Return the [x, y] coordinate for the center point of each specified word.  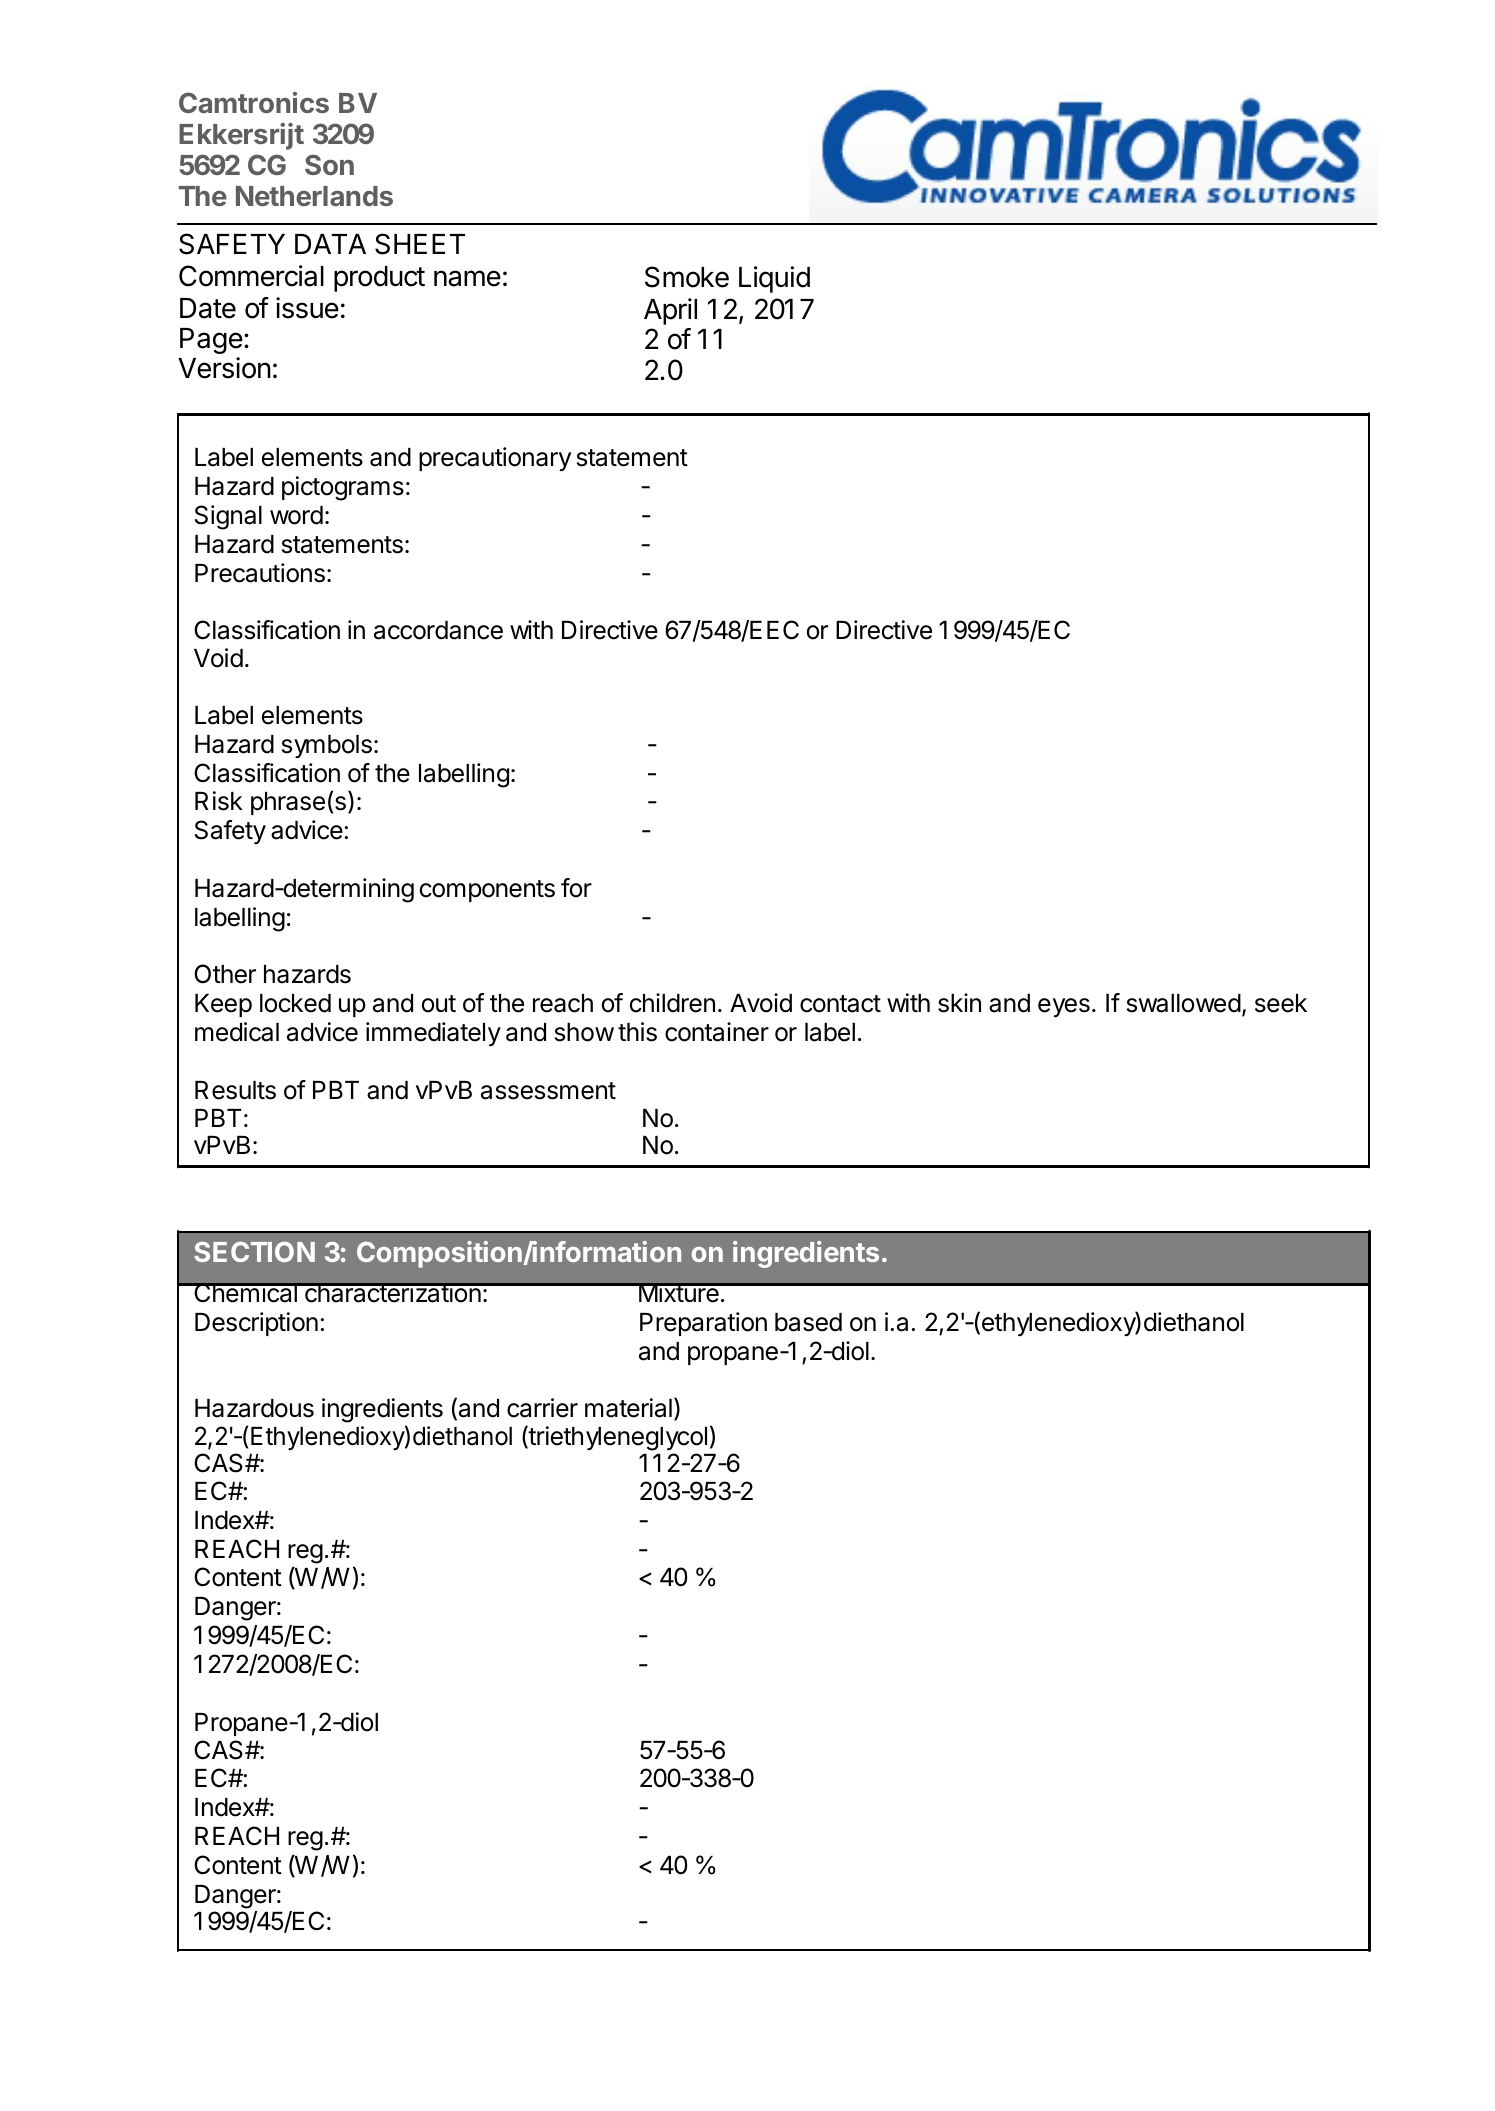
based [808, 1322]
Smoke [687, 277]
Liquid [774, 279]
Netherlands [314, 196]
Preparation [703, 1324]
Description [256, 1324]
